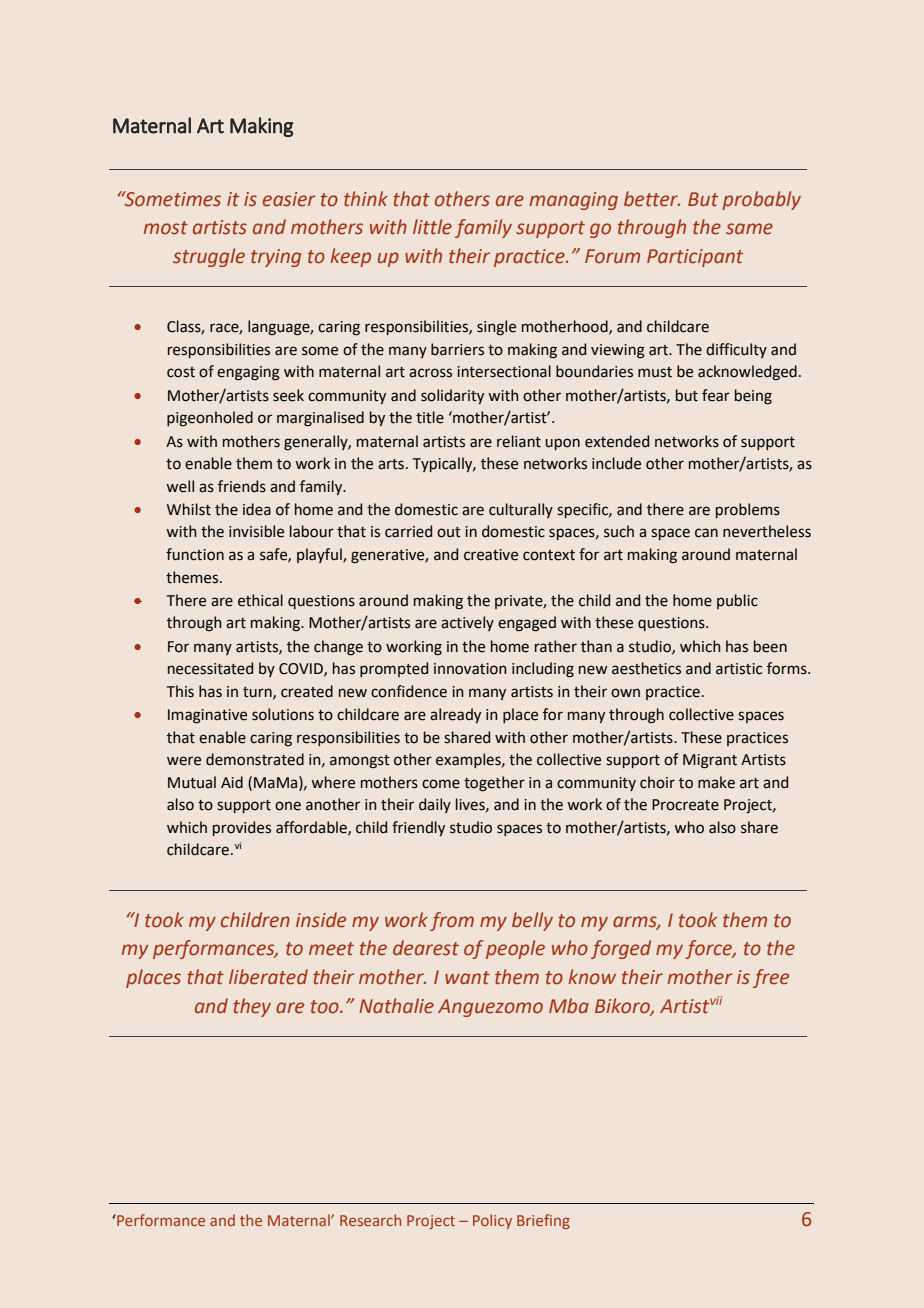 This document has height=1308, width=924. What do you see at coordinates (685, 805) in the document?
I see `Procreate` at bounding box center [685, 805].
